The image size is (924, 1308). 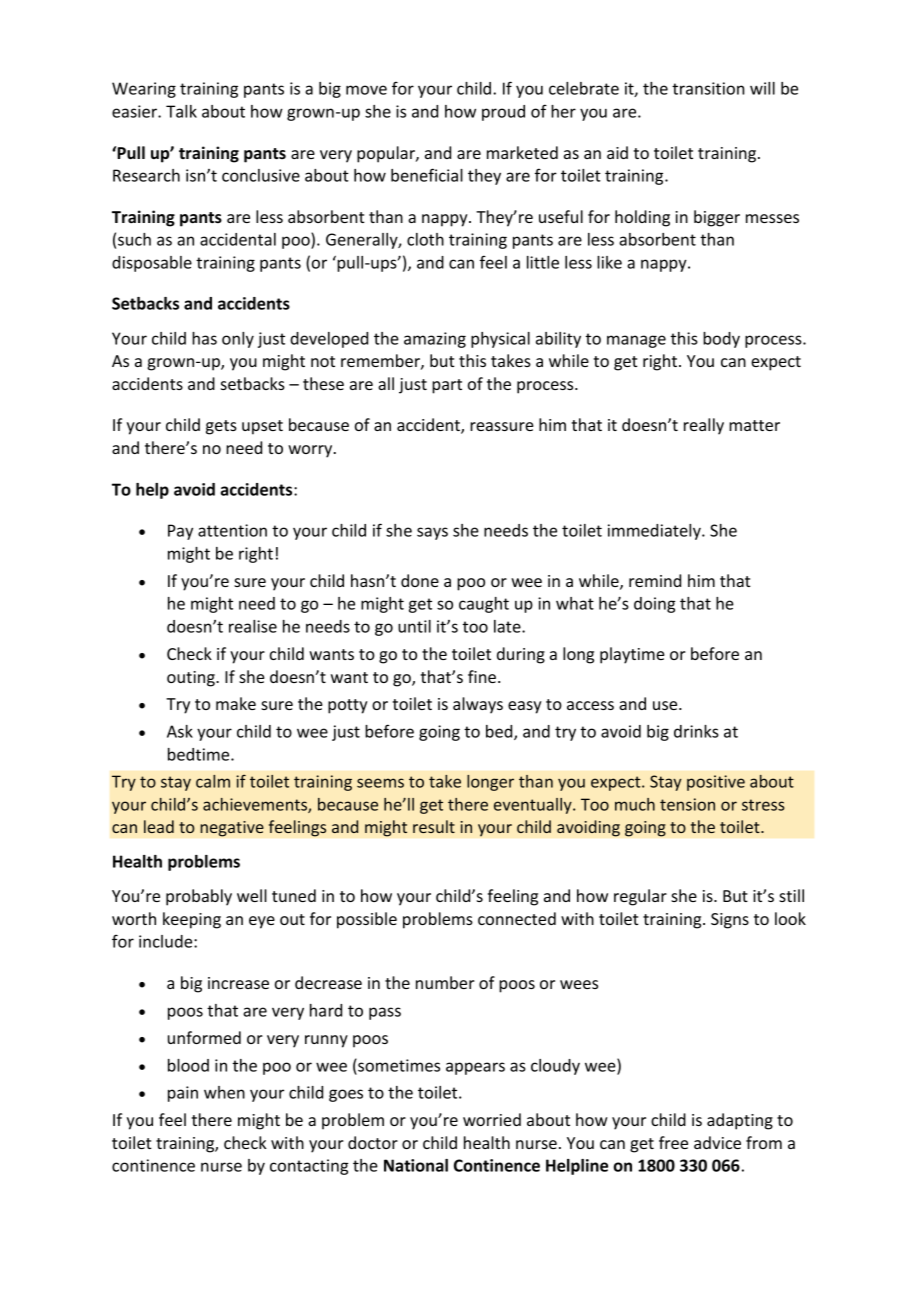 What do you see at coordinates (517, 918) in the screenshot?
I see `connected` at bounding box center [517, 918].
